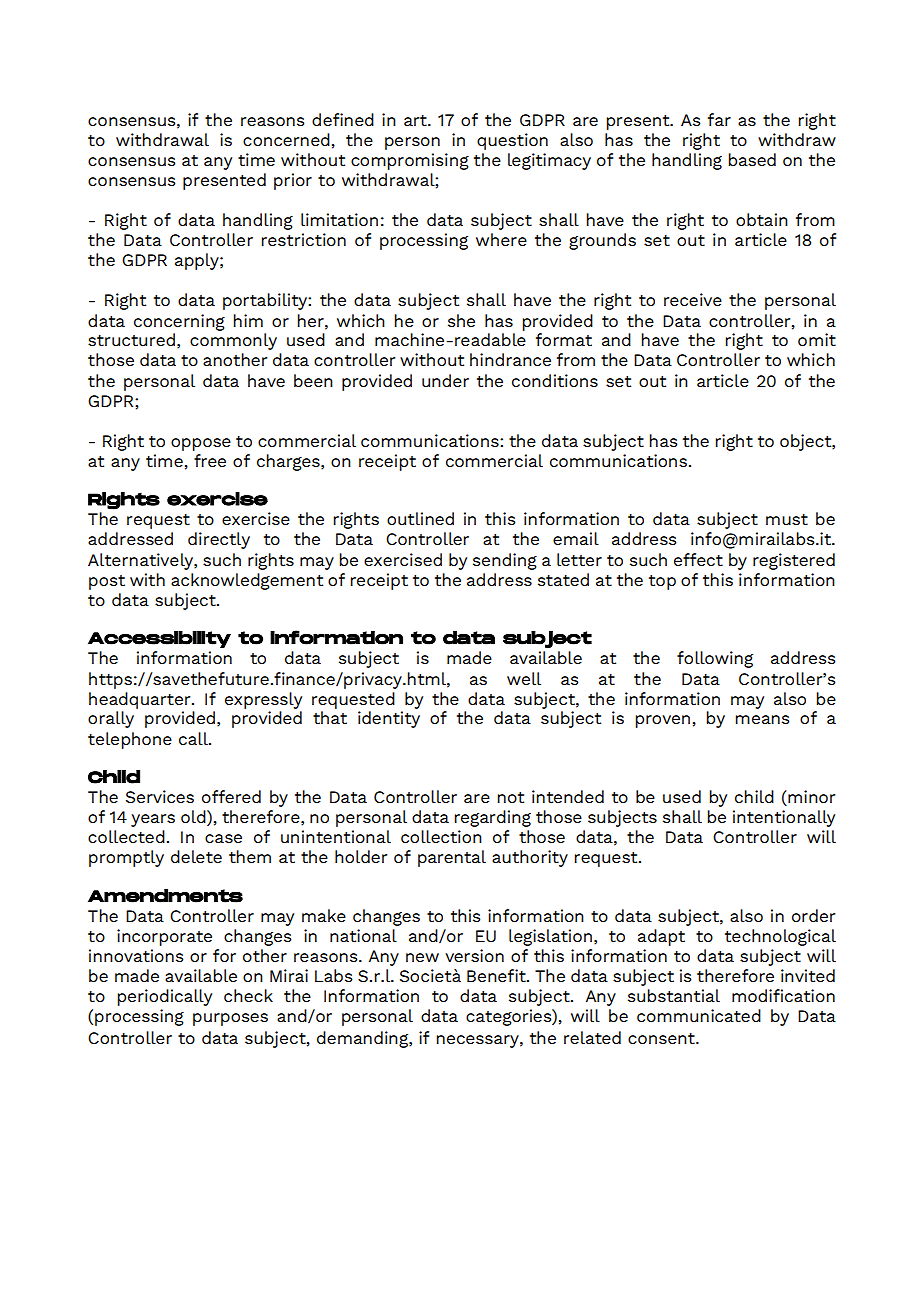  I want to click on identity, so click(389, 719).
